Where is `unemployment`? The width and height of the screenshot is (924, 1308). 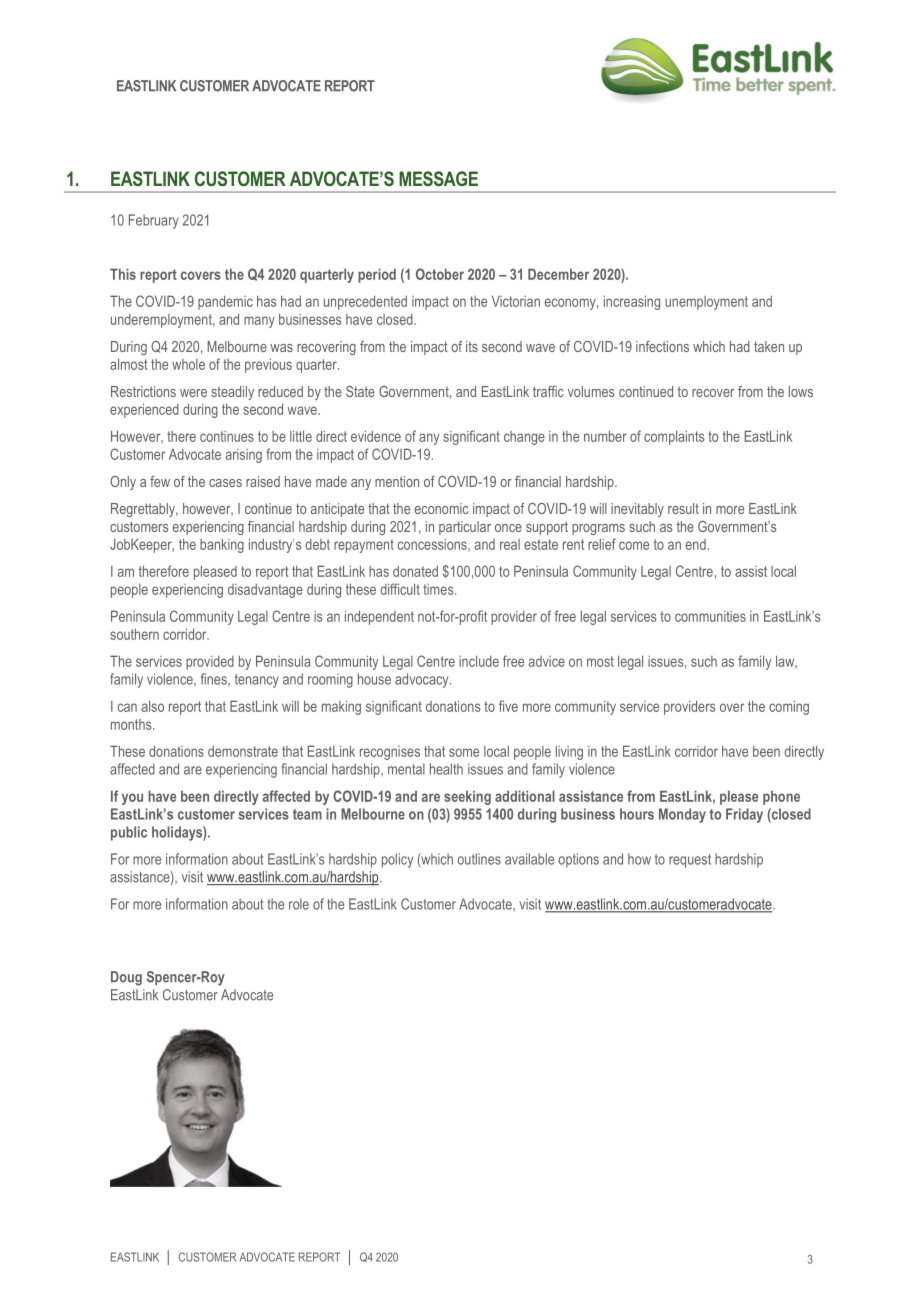
unemployment is located at coordinates (706, 303).
